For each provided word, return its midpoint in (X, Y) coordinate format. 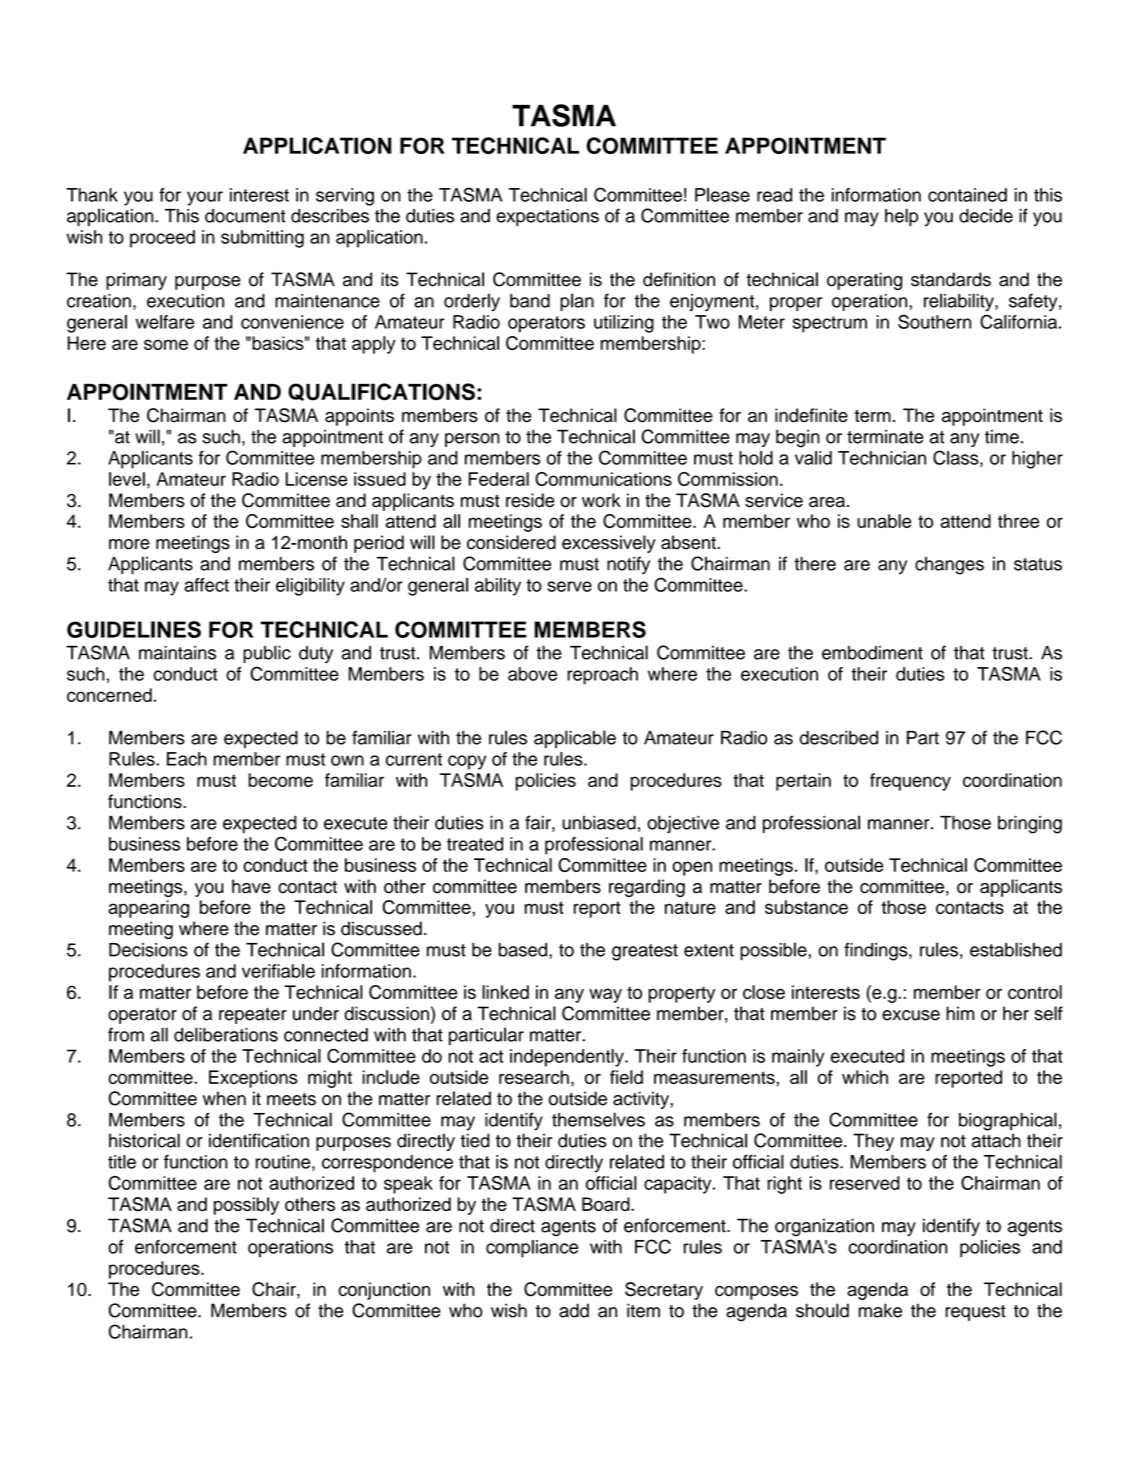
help (901, 217)
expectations (547, 217)
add (574, 1310)
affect (206, 585)
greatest (645, 952)
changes (949, 566)
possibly (246, 1206)
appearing (148, 909)
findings (877, 951)
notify (628, 565)
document (245, 216)
